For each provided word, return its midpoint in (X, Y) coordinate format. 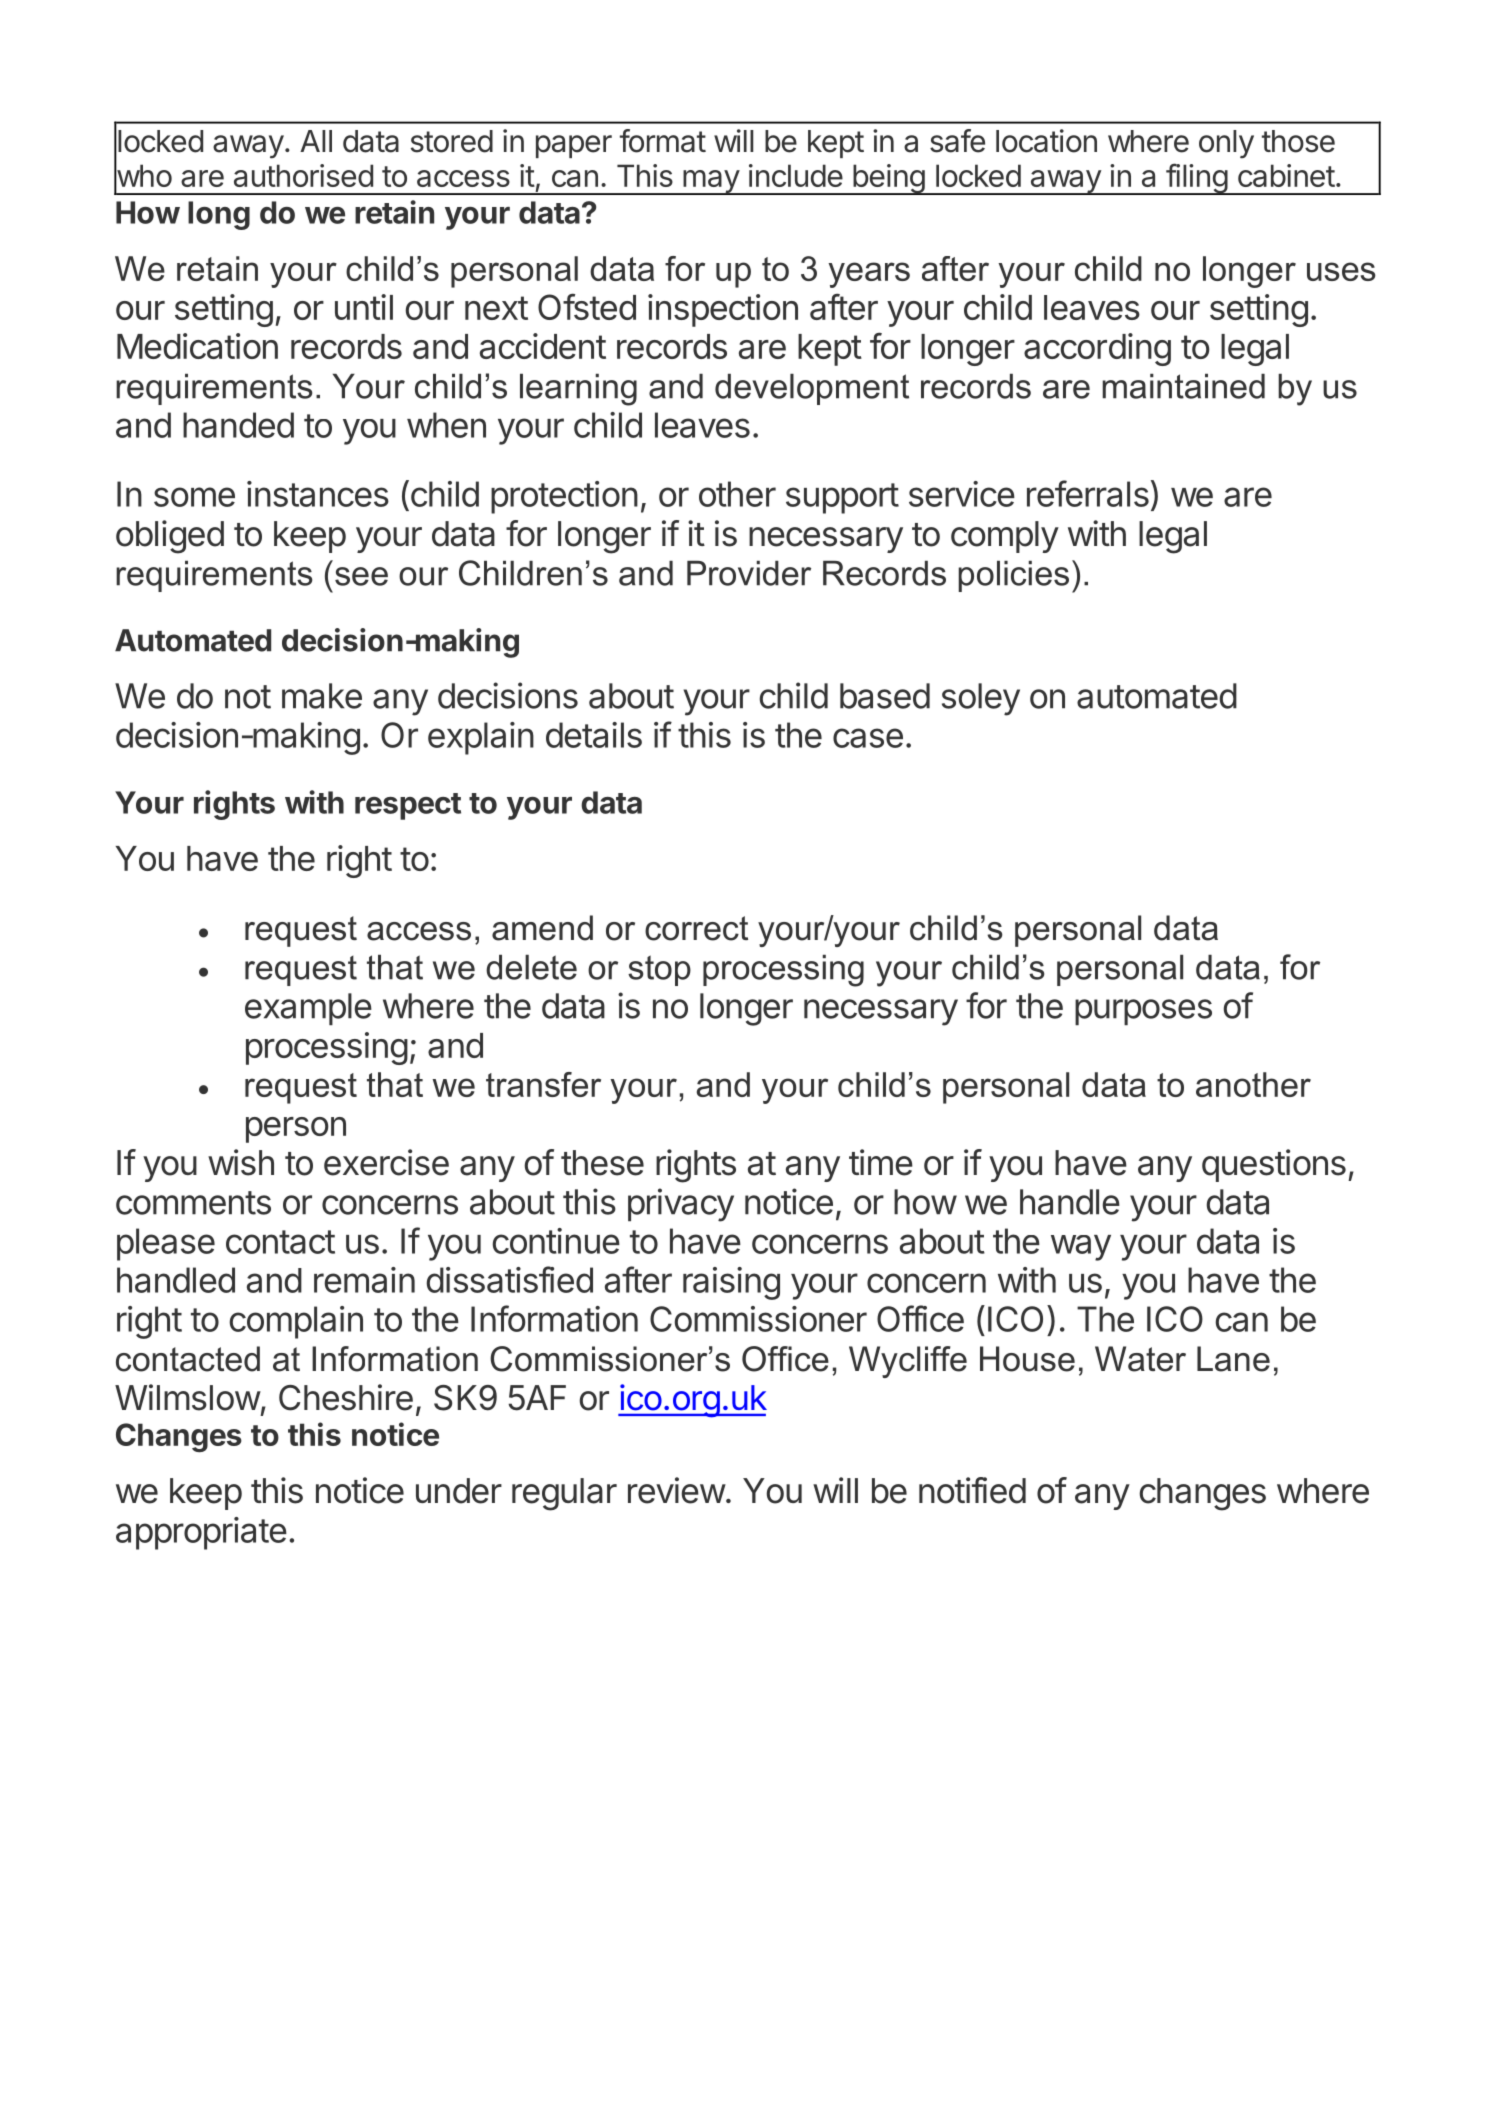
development (812, 389)
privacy (681, 1205)
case (868, 738)
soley (981, 699)
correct (696, 928)
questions (1274, 1165)
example (308, 1009)
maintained (1183, 386)
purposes (1143, 1012)
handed (238, 425)
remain (364, 1280)
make (322, 696)
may (711, 182)
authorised (303, 175)
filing (1196, 179)
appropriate (201, 1533)
